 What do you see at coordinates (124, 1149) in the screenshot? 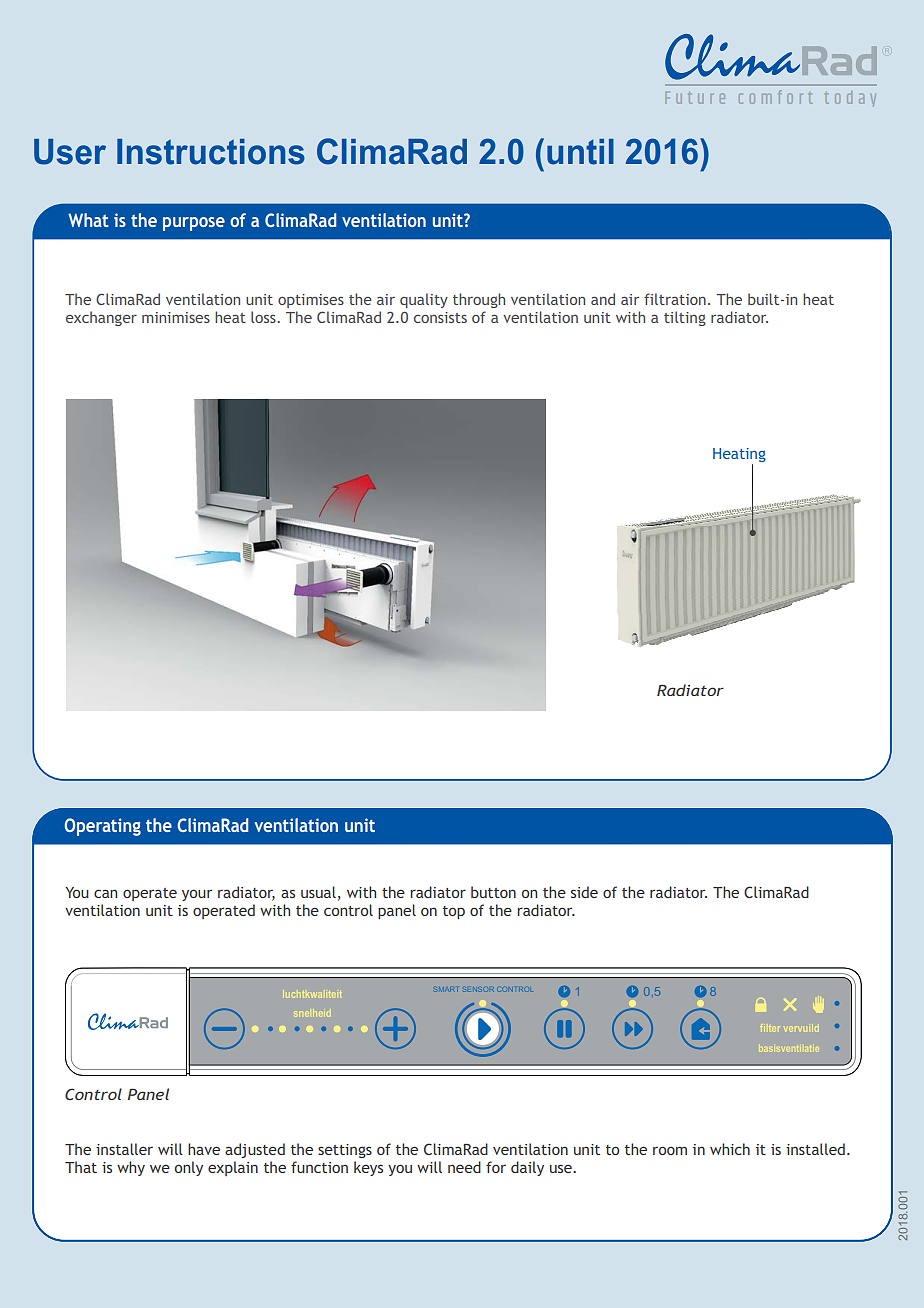
I see `installer` at bounding box center [124, 1149].
